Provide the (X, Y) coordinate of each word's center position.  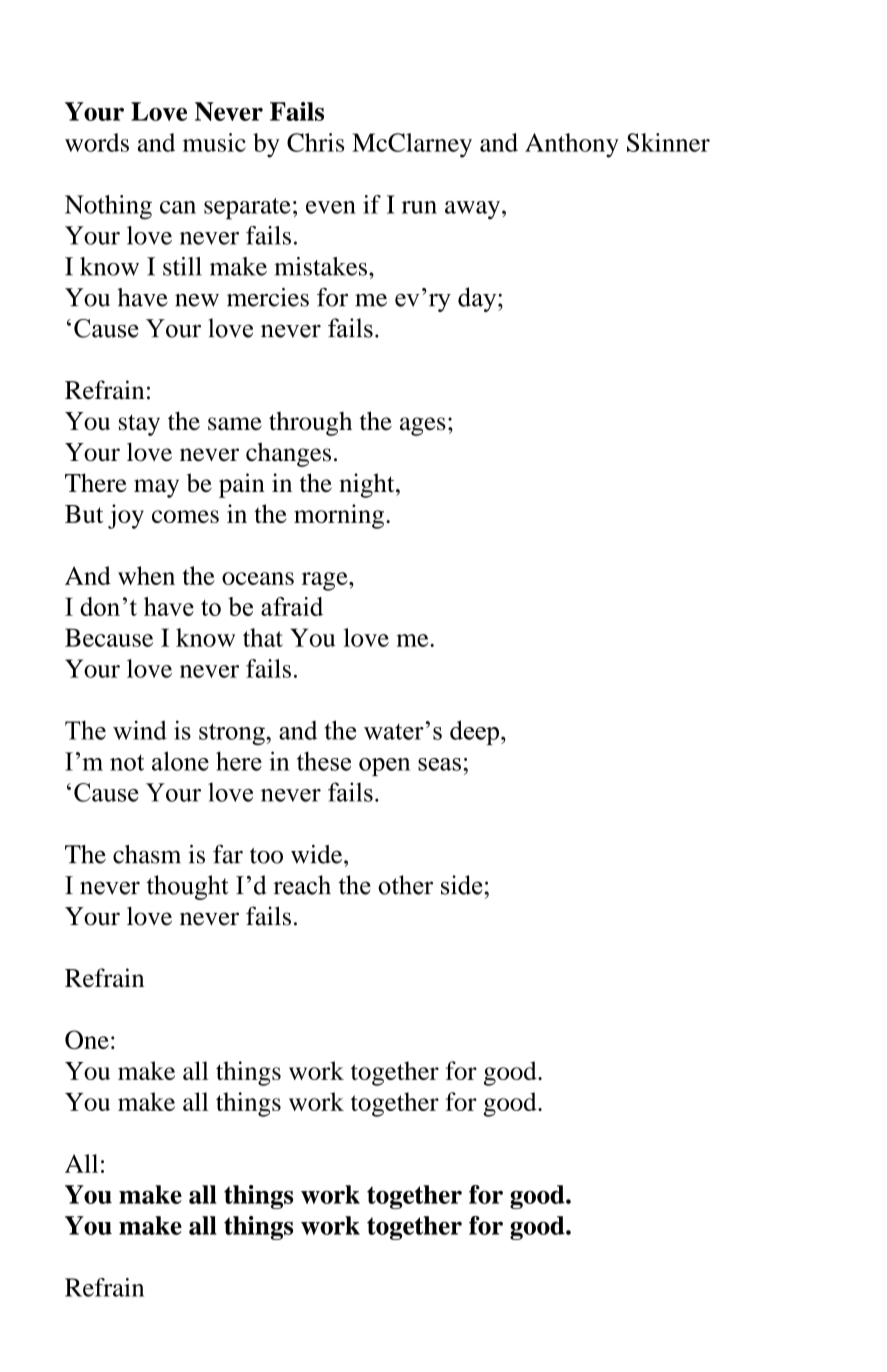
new (197, 300)
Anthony (572, 145)
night (368, 485)
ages (423, 426)
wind (140, 730)
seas (439, 764)
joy (126, 516)
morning (339, 516)
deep (474, 732)
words (97, 142)
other (405, 885)
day (478, 299)
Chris (315, 142)
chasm (147, 854)
